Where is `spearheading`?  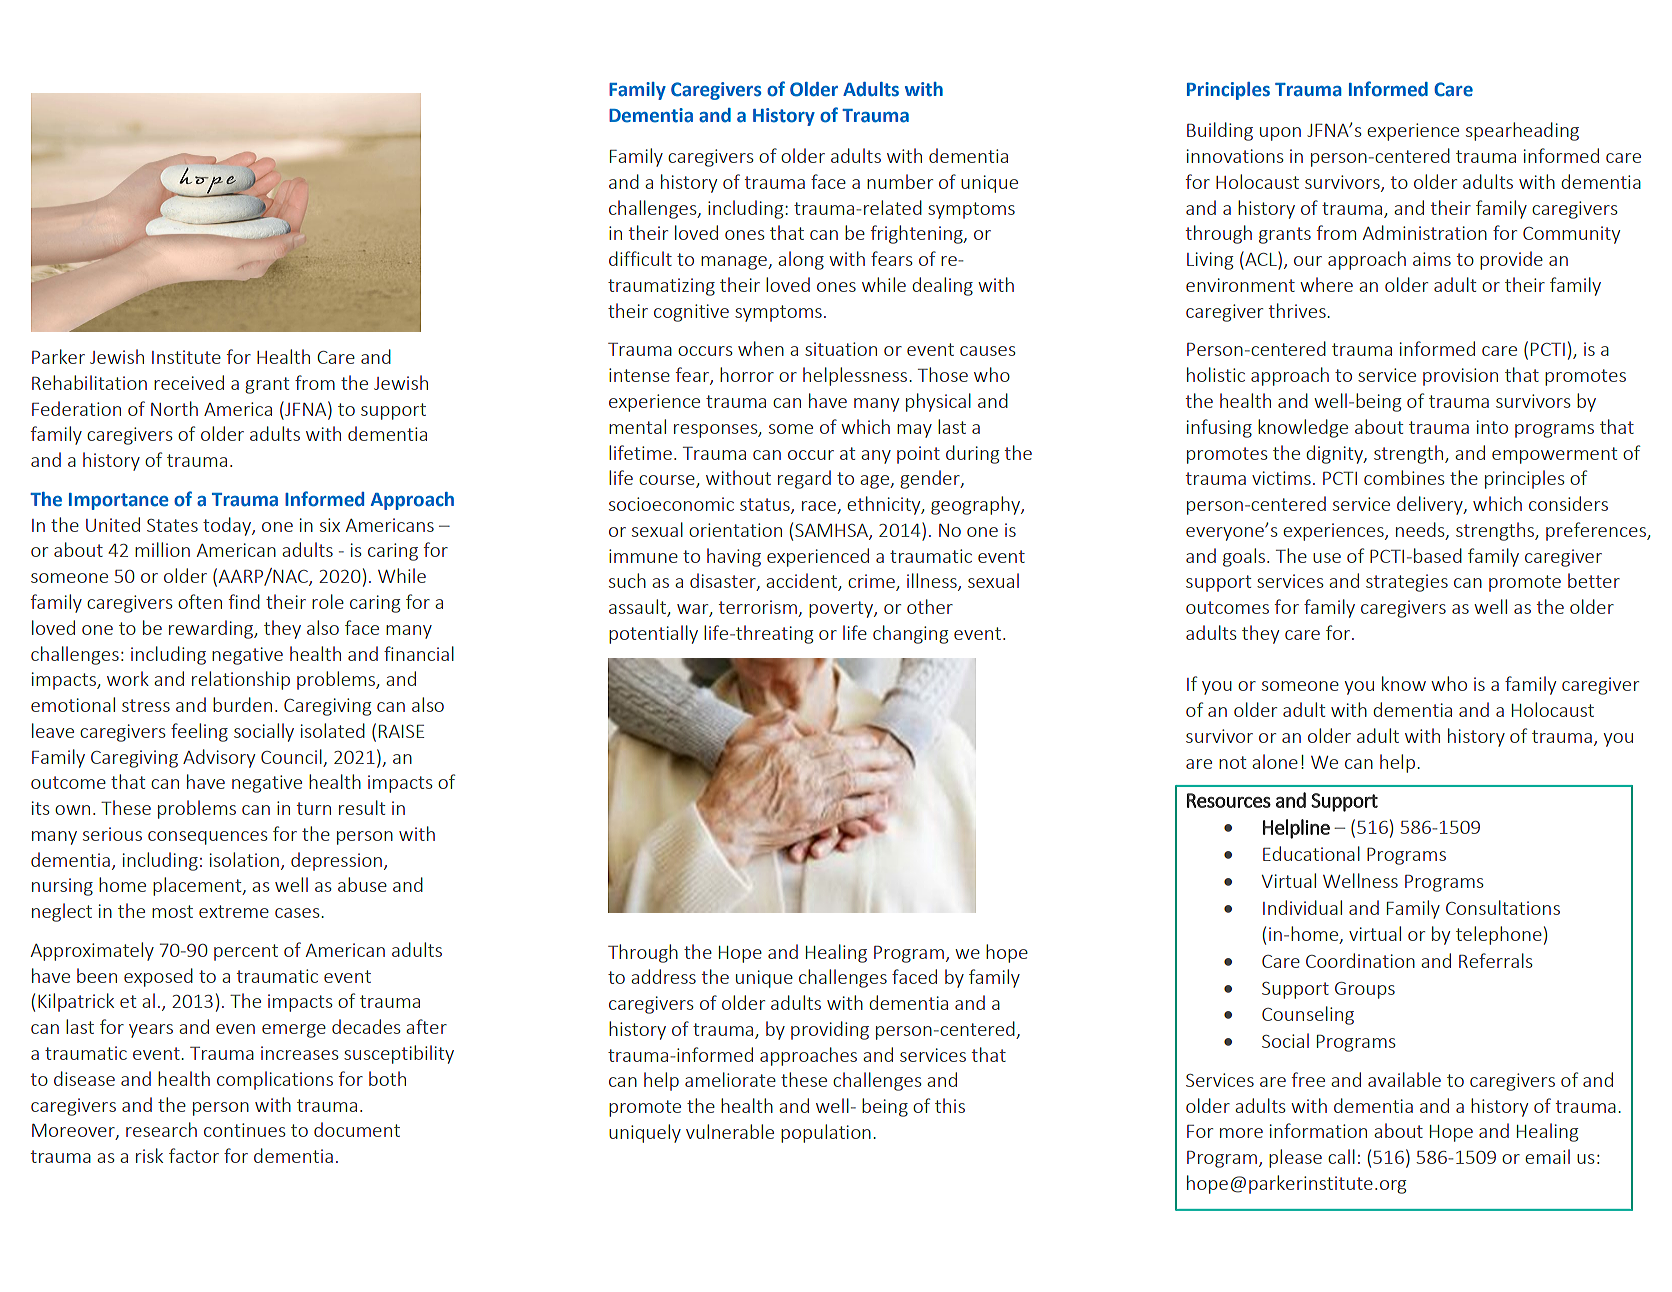
spearheading is located at coordinates (1522, 131).
